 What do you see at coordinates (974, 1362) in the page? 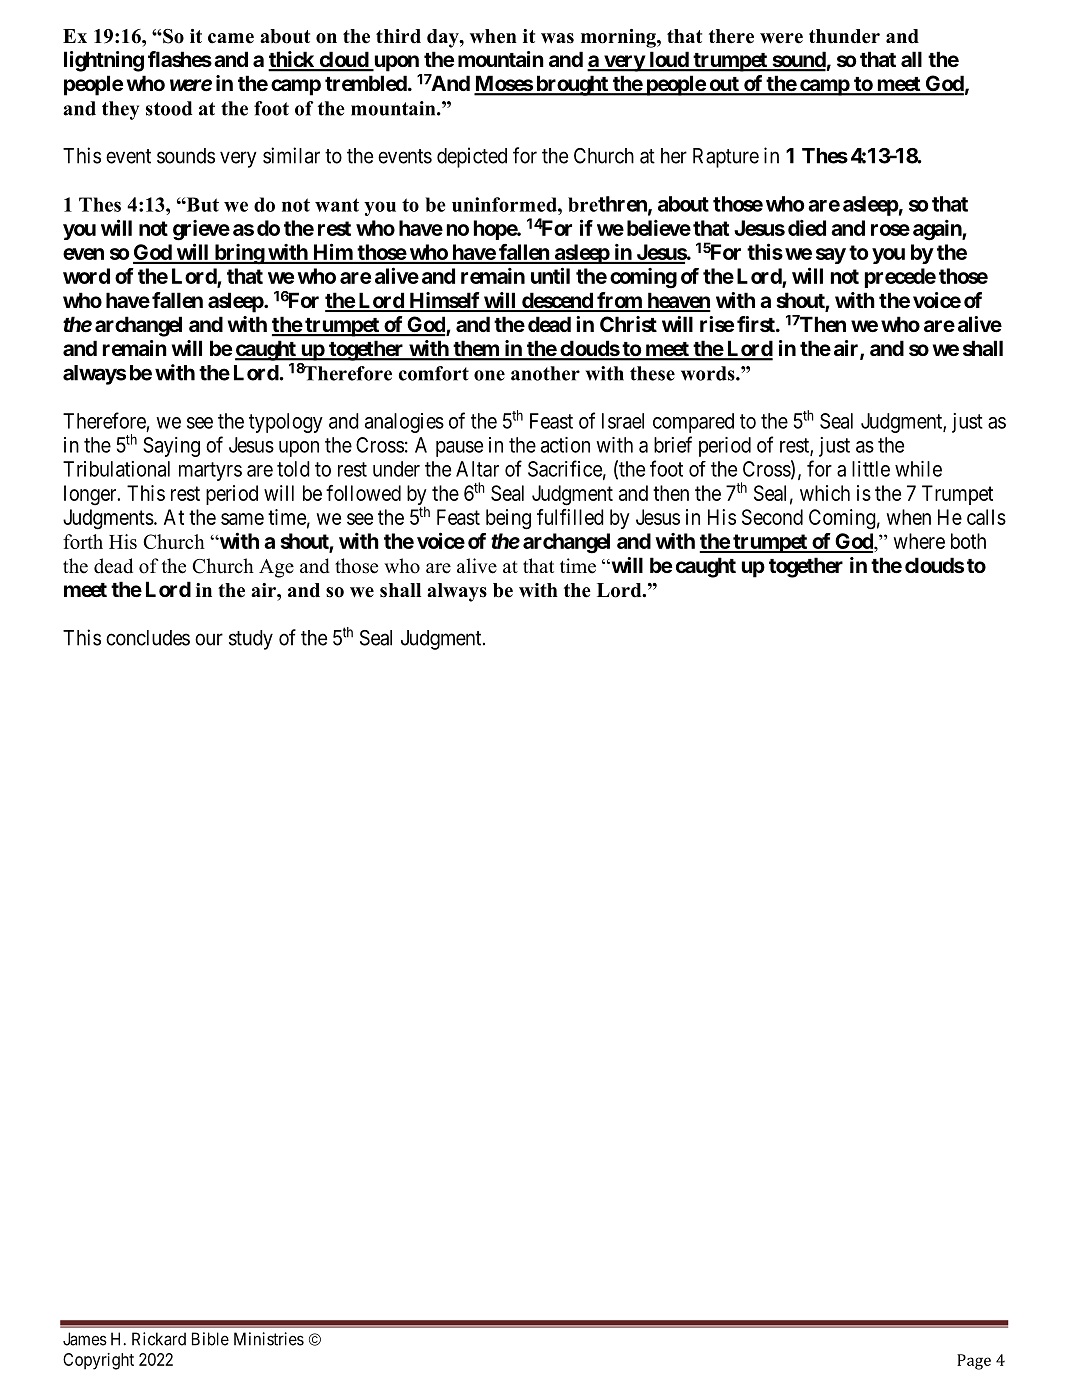
I see `Page` at bounding box center [974, 1362].
